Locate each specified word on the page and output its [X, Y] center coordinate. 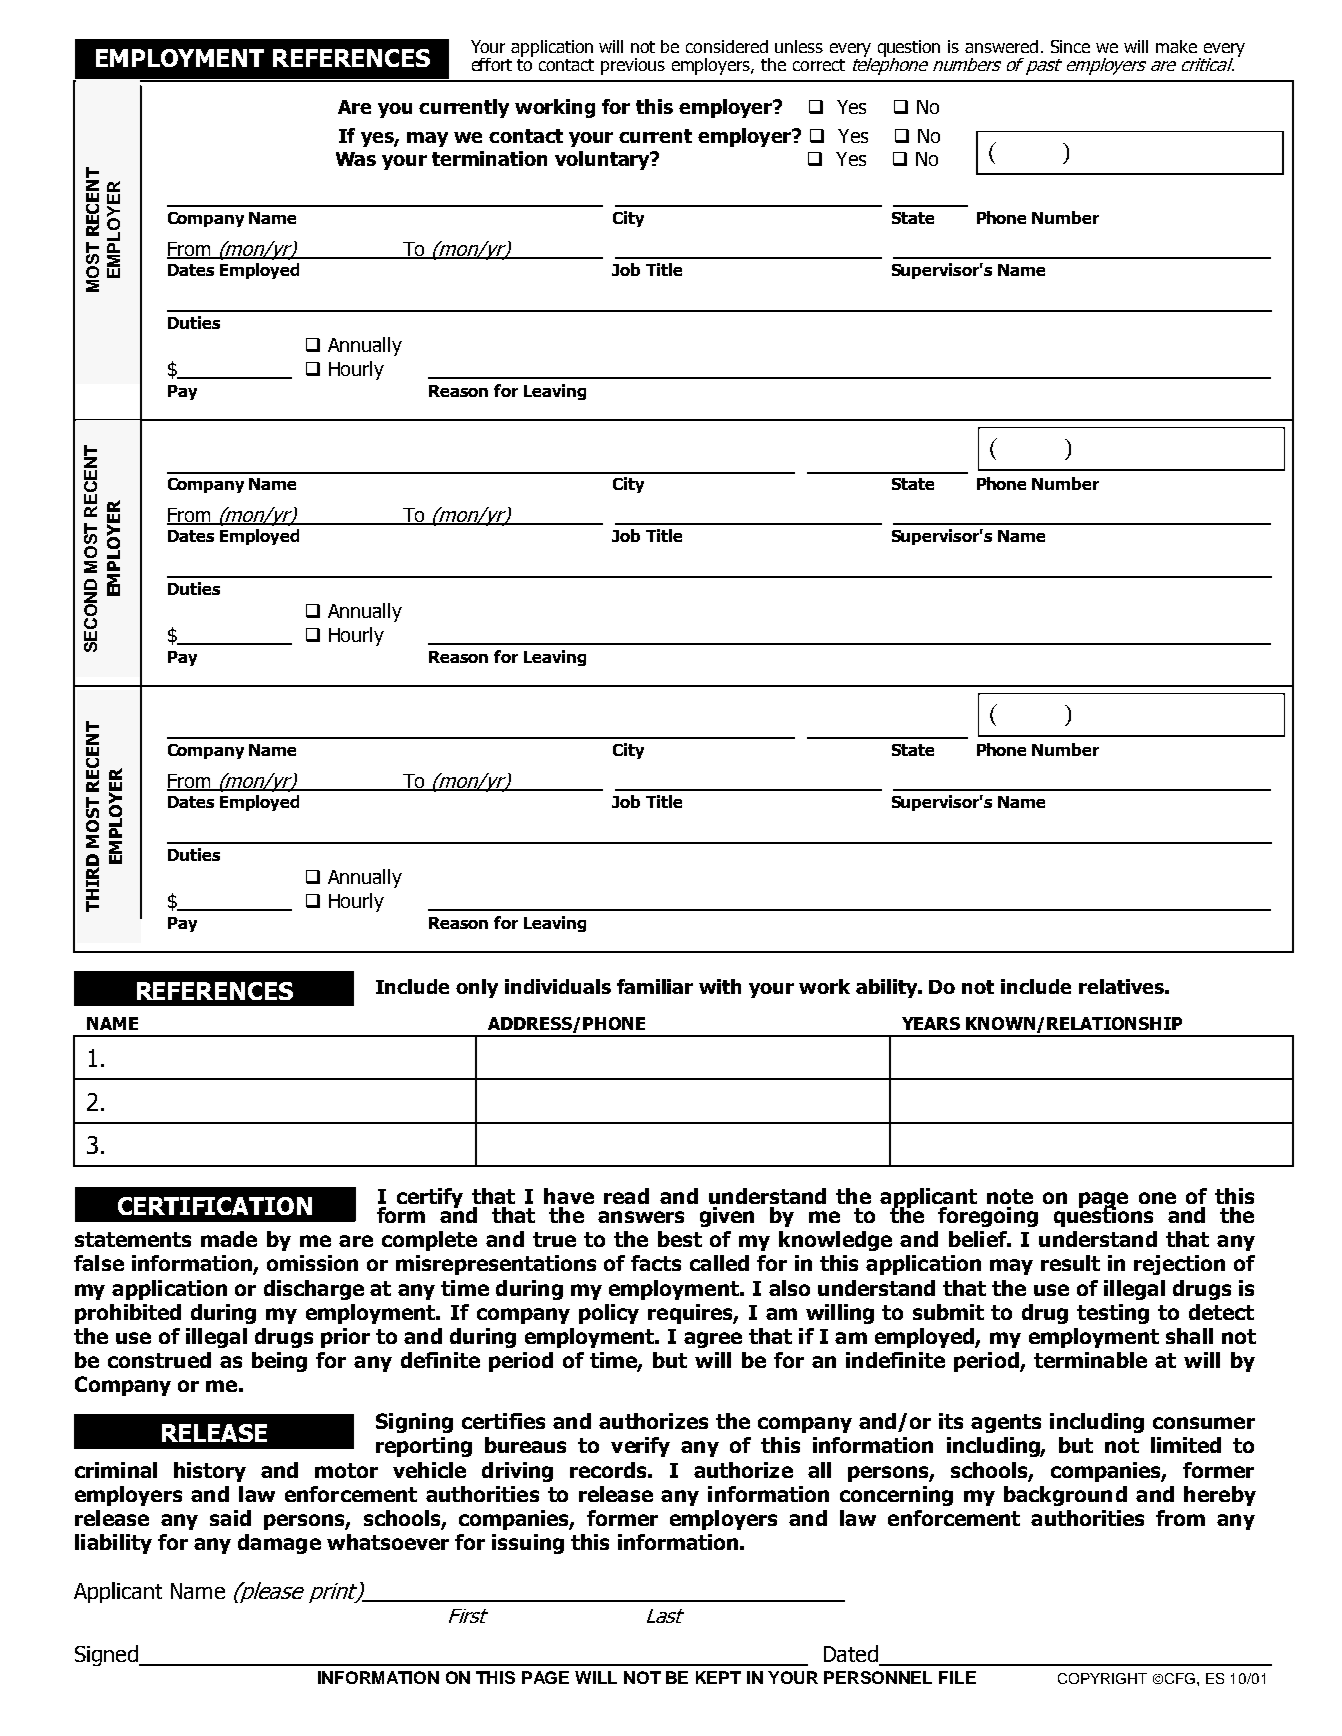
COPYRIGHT [1102, 1678]
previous [633, 66]
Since [1070, 46]
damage [279, 1544]
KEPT [718, 1677]
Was [356, 159]
